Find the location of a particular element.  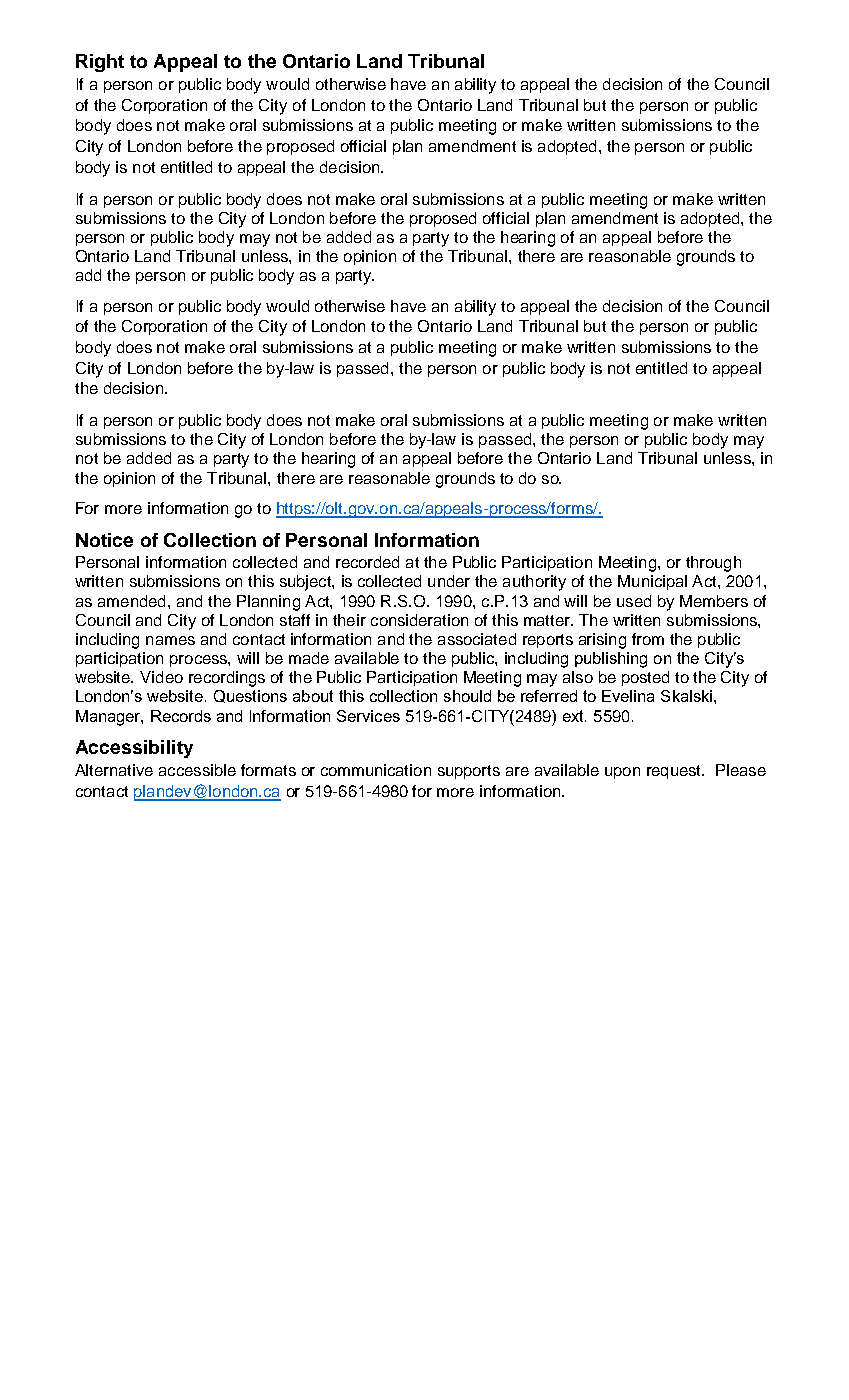

Notice is located at coordinates (104, 540).
